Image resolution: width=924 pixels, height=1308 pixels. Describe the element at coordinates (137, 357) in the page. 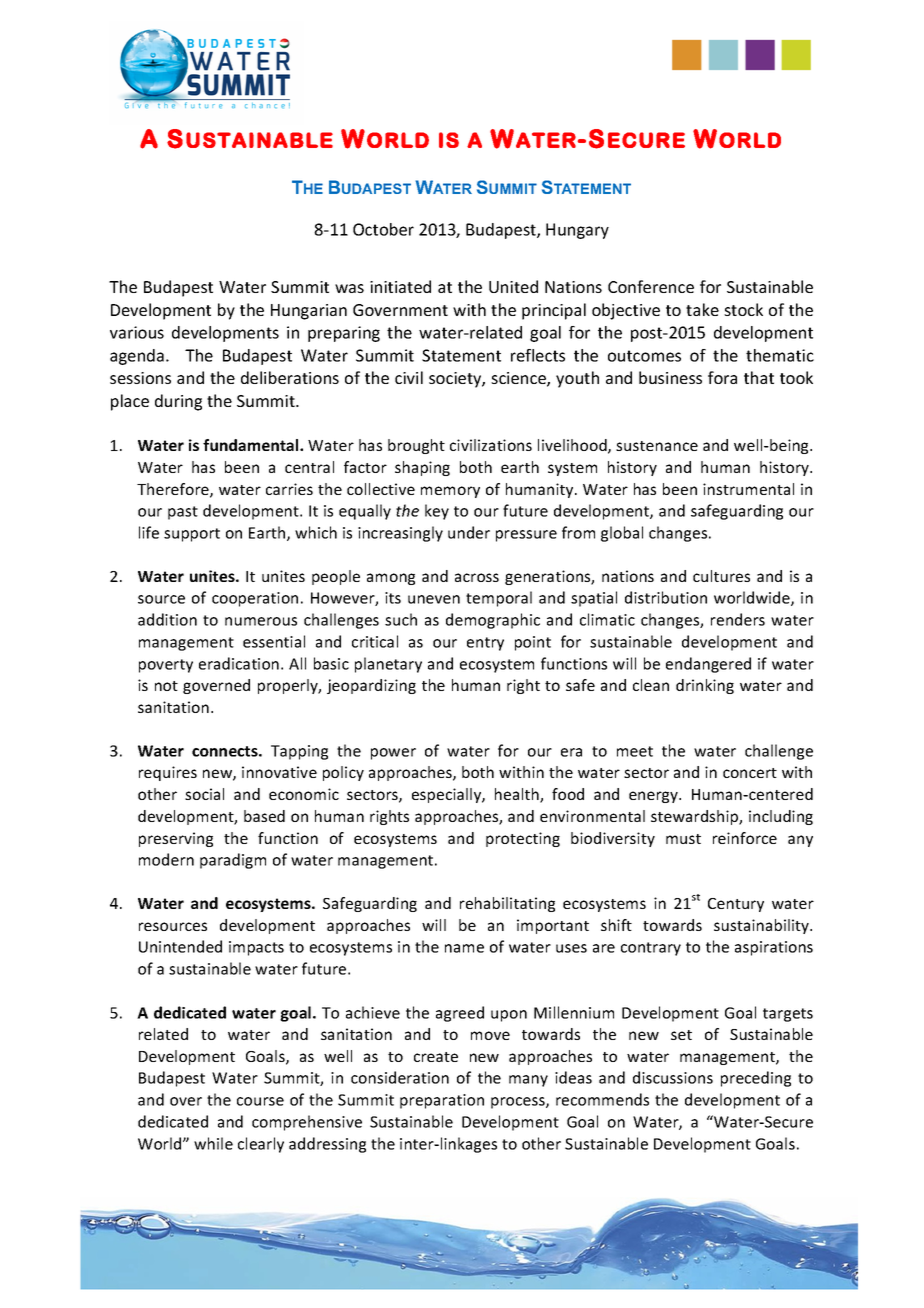

I see `agenda` at that location.
